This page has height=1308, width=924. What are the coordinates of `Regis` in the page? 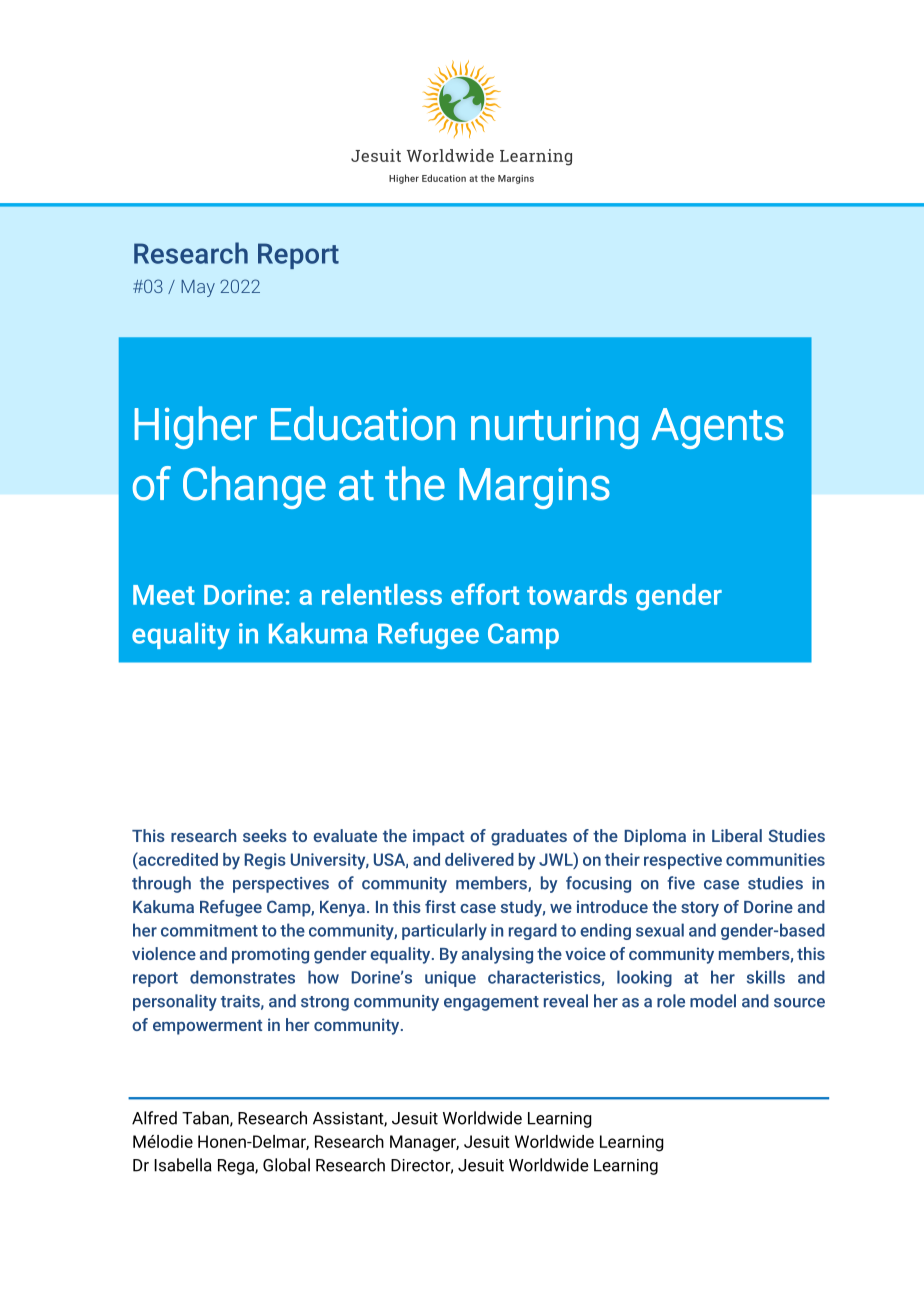 It's located at (265, 861).
